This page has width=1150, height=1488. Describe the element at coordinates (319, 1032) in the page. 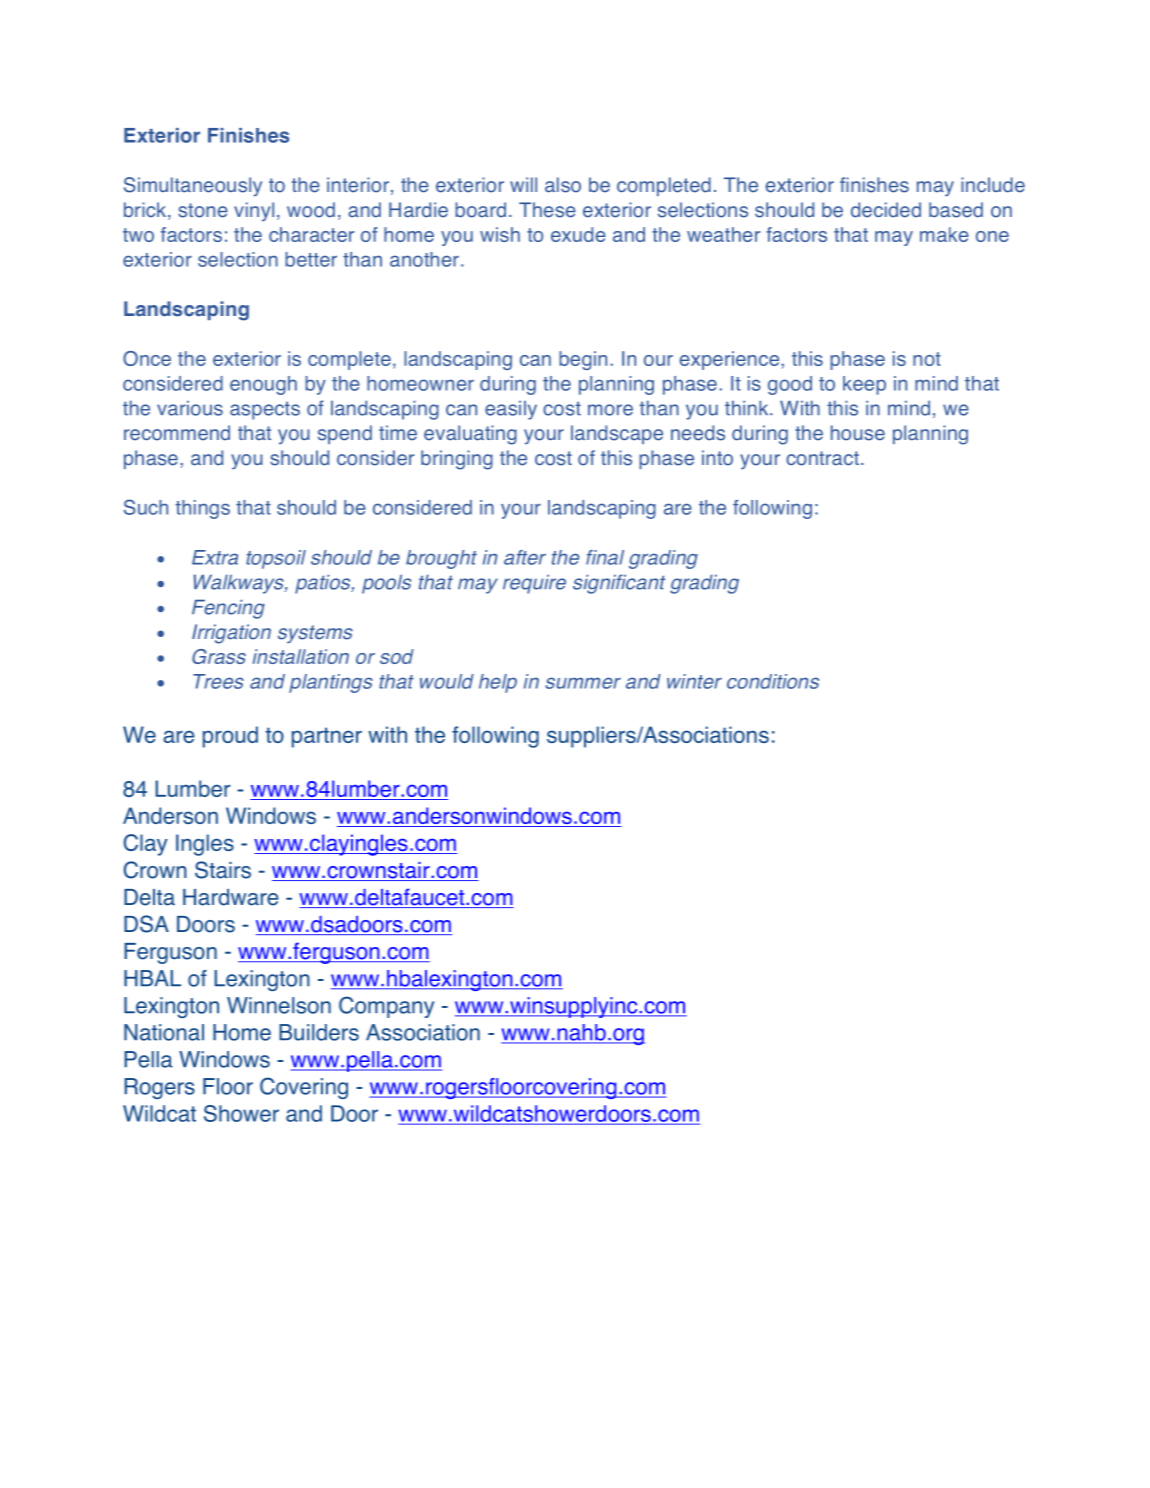

I see `Builders` at that location.
